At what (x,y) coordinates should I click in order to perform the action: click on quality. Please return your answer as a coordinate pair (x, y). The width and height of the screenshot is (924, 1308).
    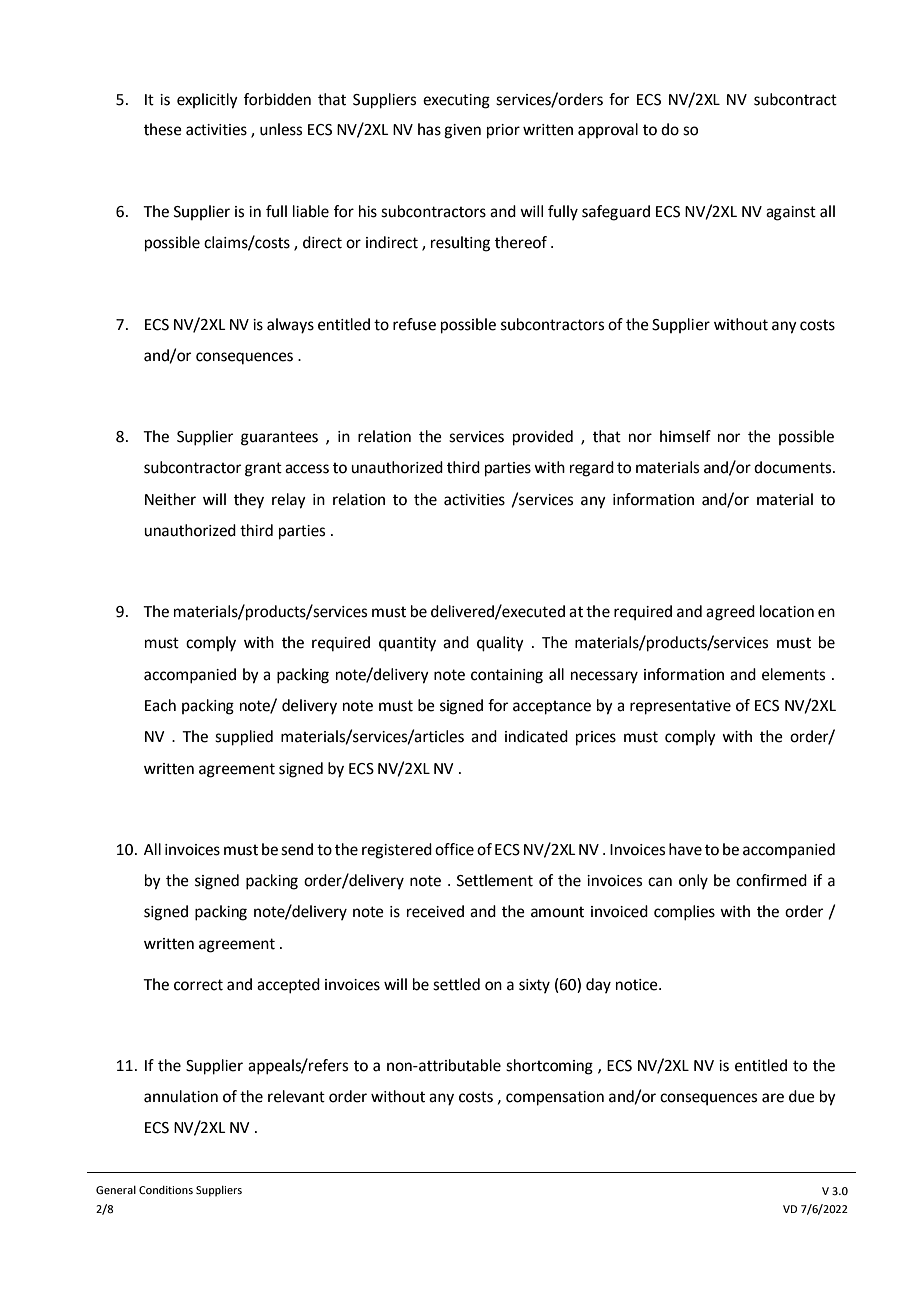
    Looking at the image, I should click on (500, 644).
